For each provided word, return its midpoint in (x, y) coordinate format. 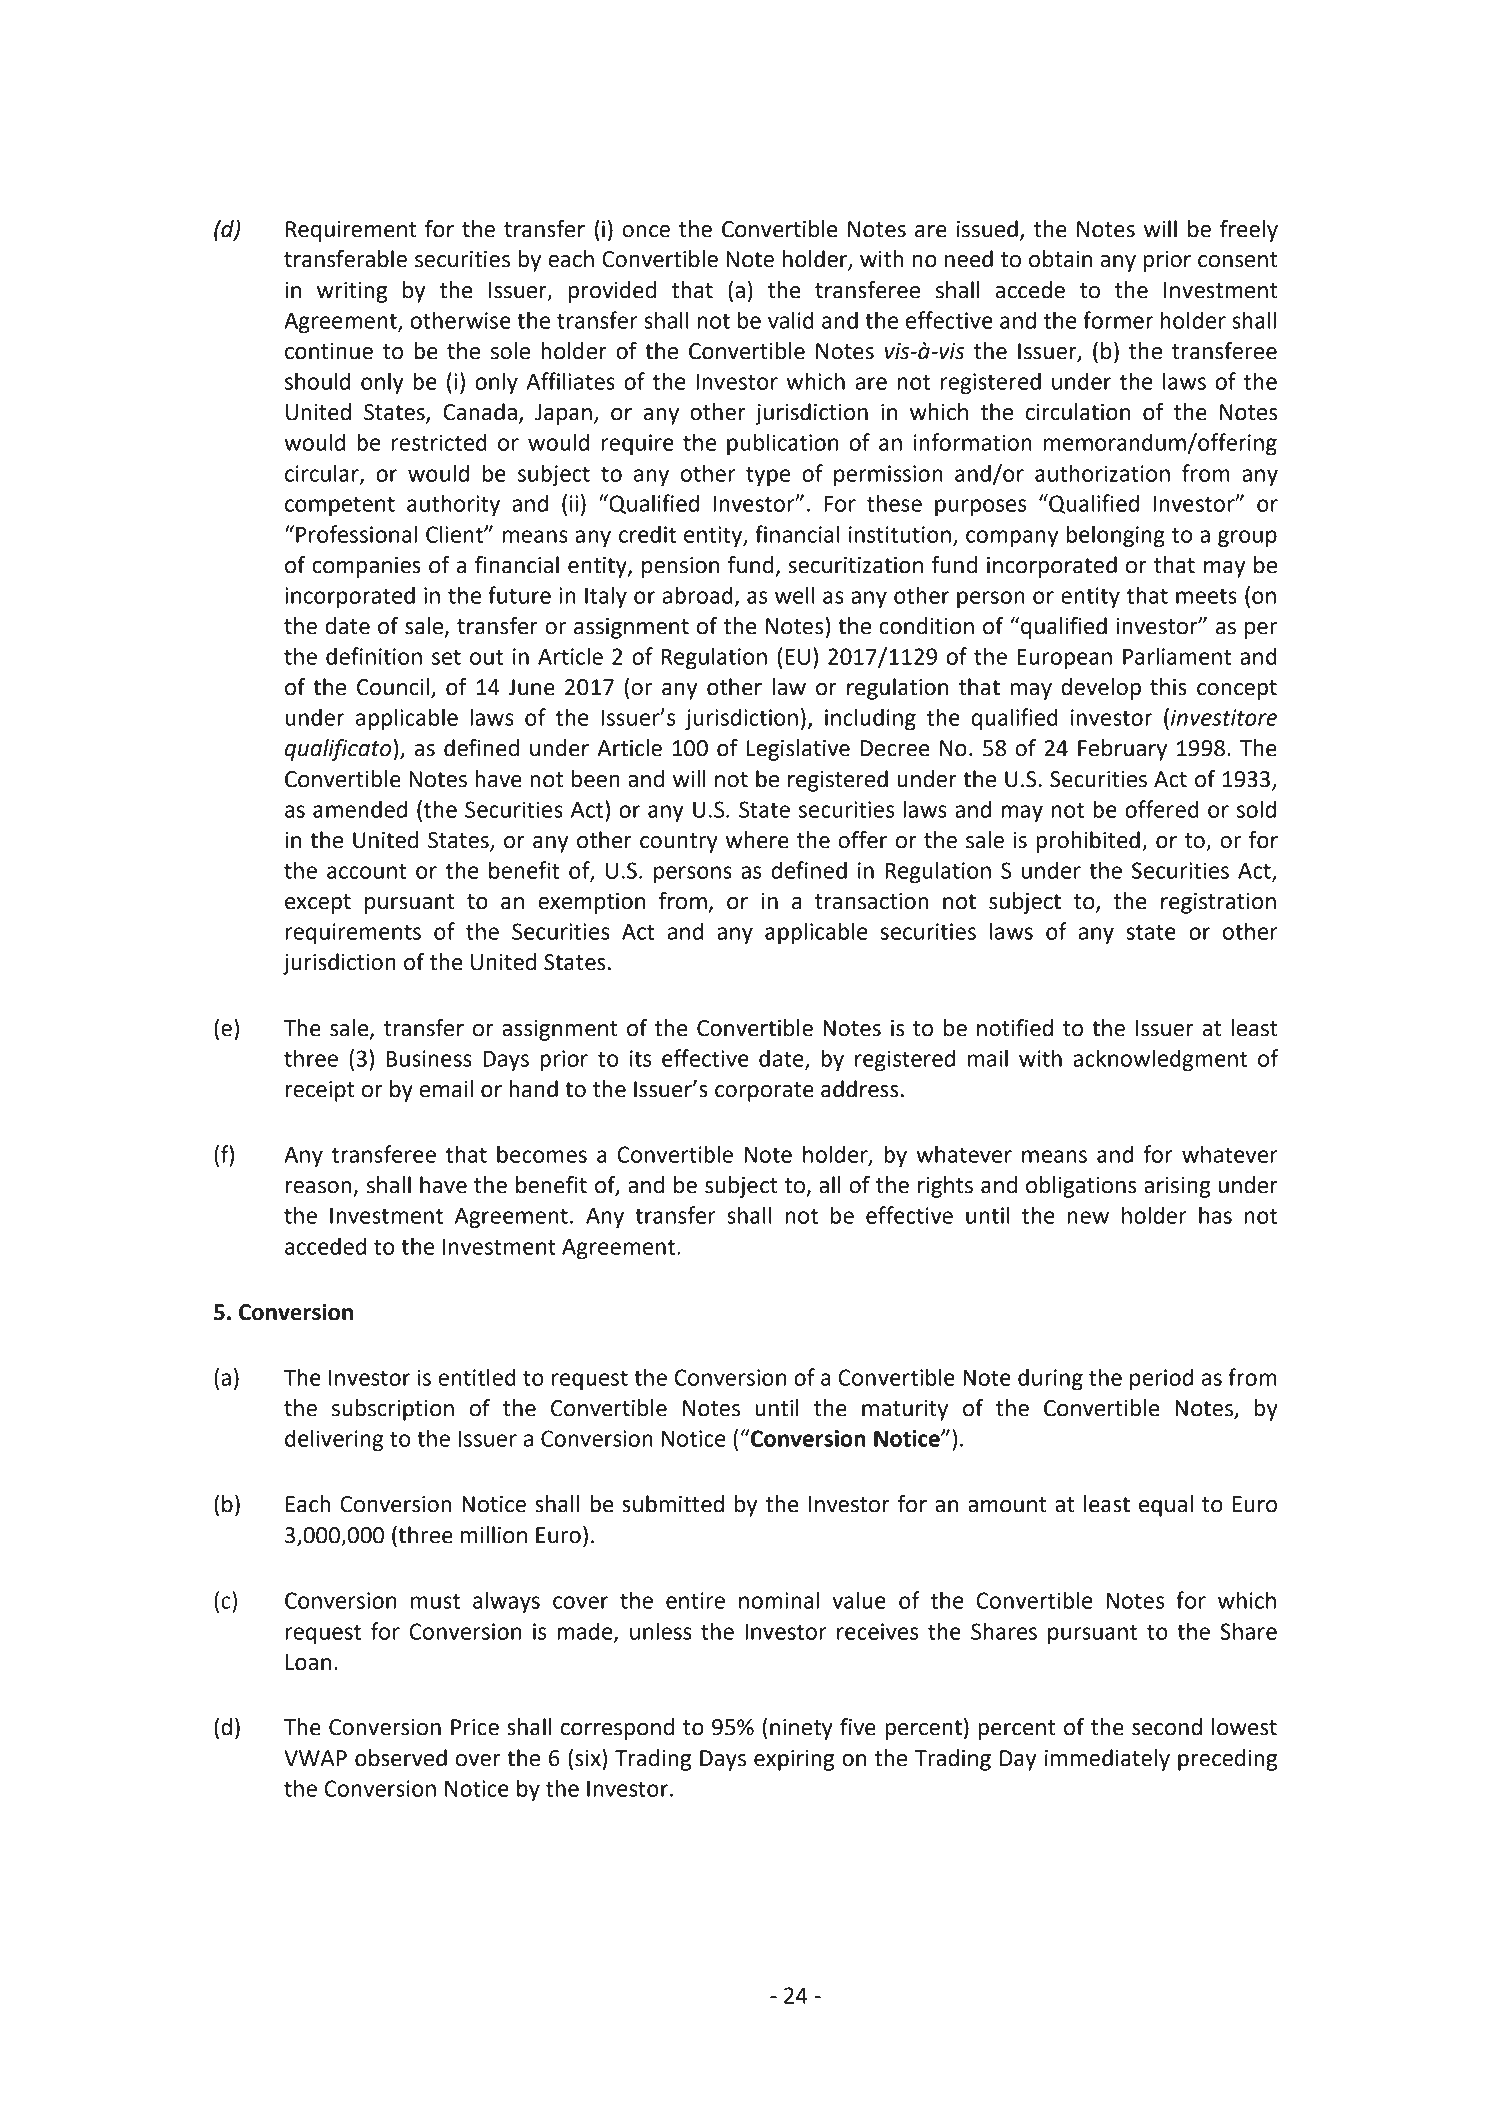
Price (475, 1727)
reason (318, 1187)
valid (791, 320)
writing (352, 292)
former (1118, 320)
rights (945, 1187)
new (1088, 1217)
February (1122, 750)
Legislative (798, 750)
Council (393, 687)
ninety (801, 1729)
